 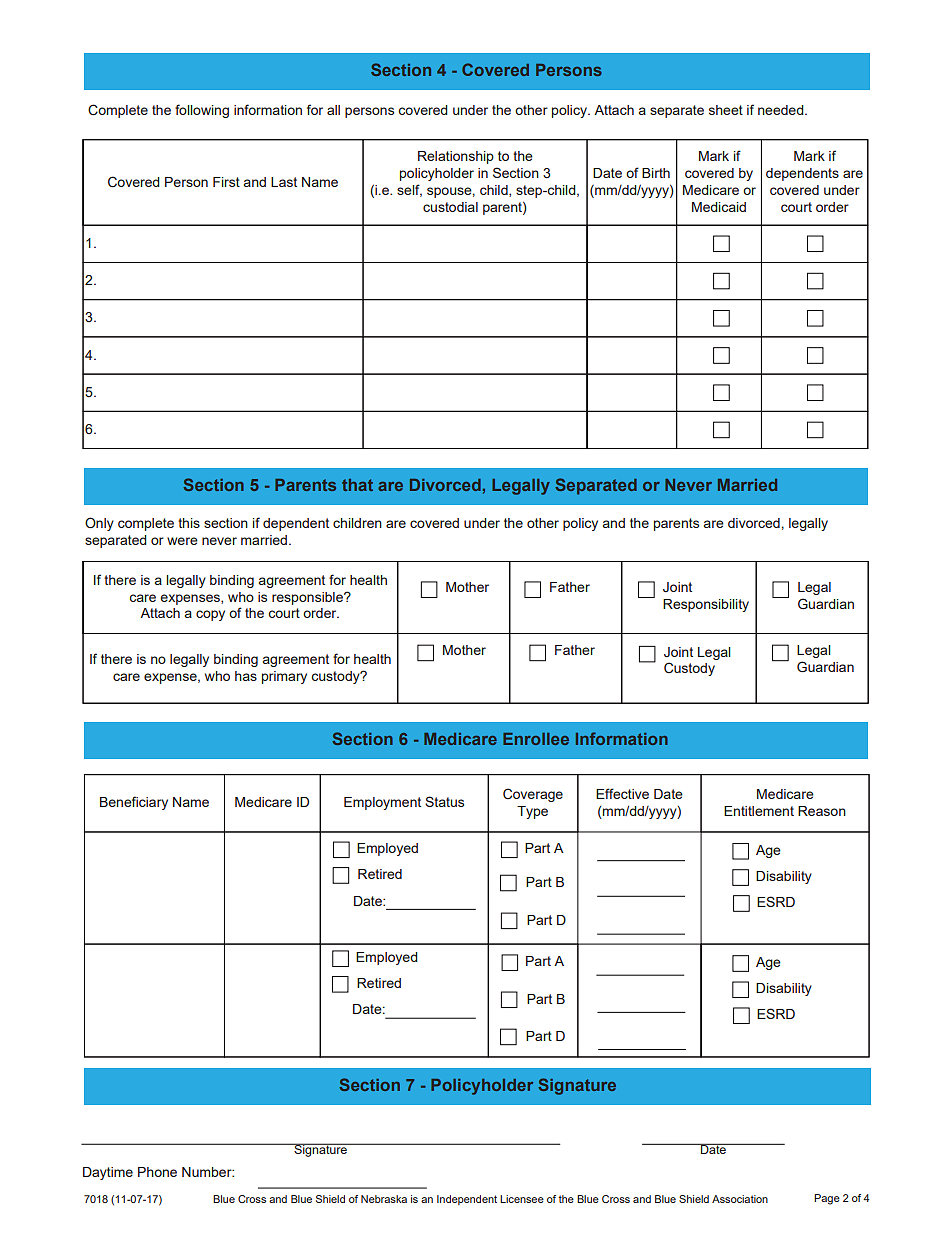 What do you see at coordinates (740, 1199) in the screenshot?
I see `Association` at bounding box center [740, 1199].
